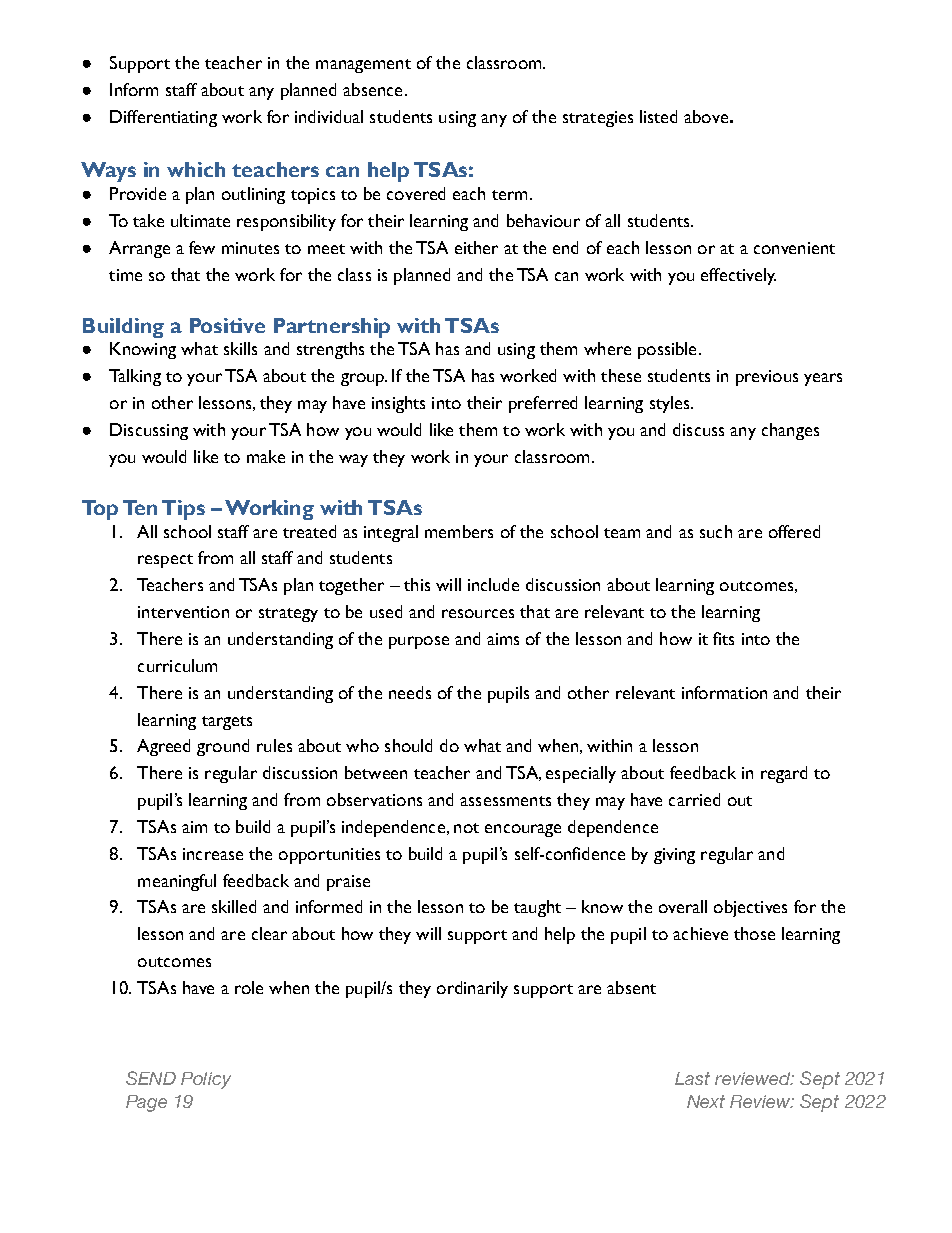 This screenshot has height=1233, width=952. I want to click on Last, so click(692, 1078).
